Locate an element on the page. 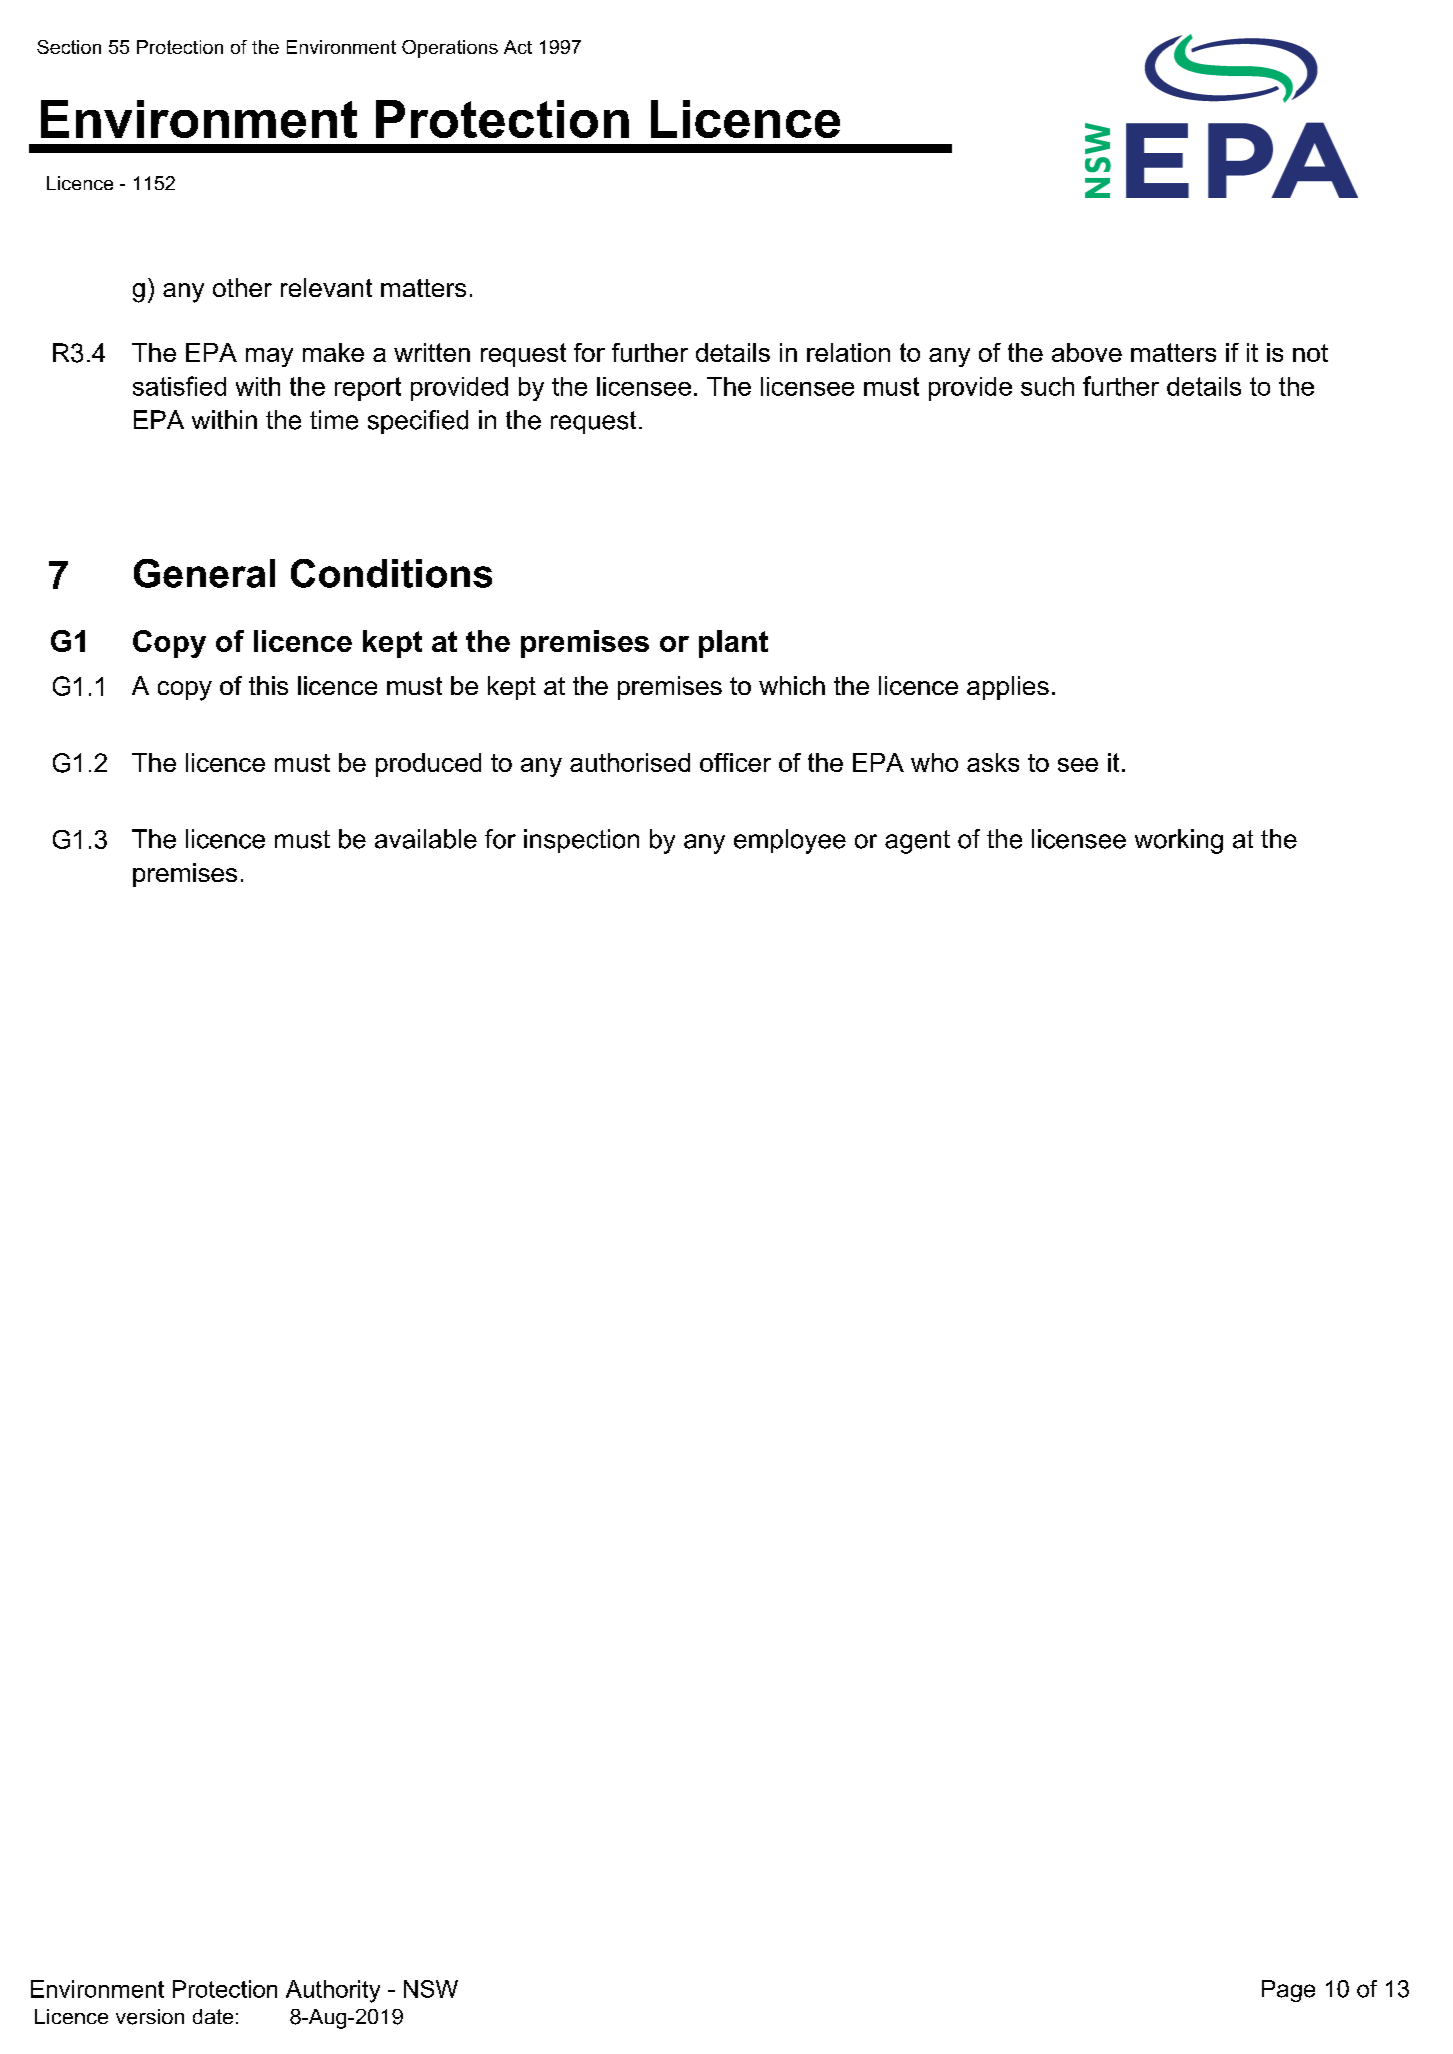  NSW is located at coordinates (431, 1989).
